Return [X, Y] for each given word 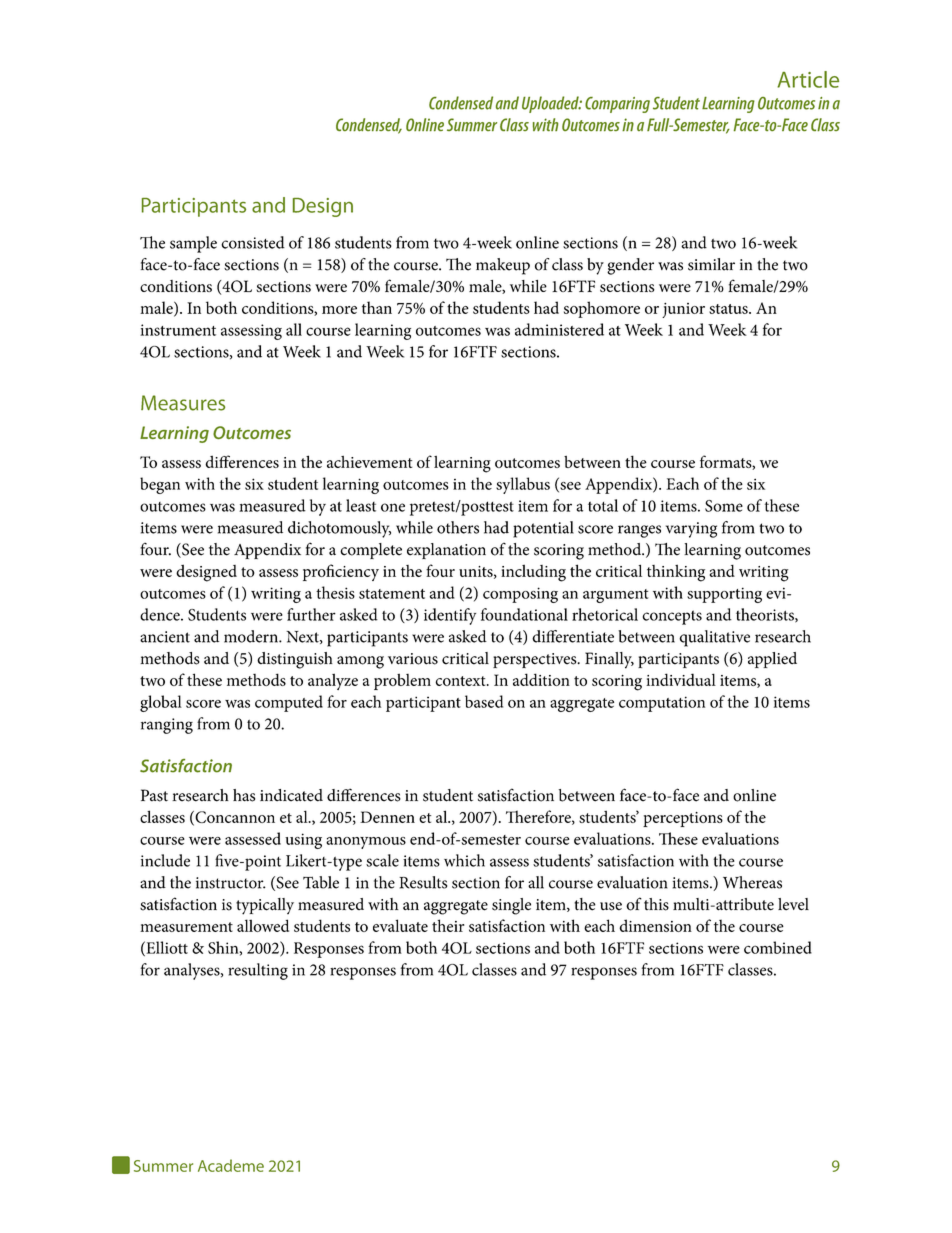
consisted [253, 242]
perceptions [683, 819]
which [464, 860]
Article [808, 79]
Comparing [617, 105]
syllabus [523, 485]
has [244, 795]
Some [724, 506]
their [448, 925]
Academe [231, 1165]
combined [778, 947]
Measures [183, 403]
